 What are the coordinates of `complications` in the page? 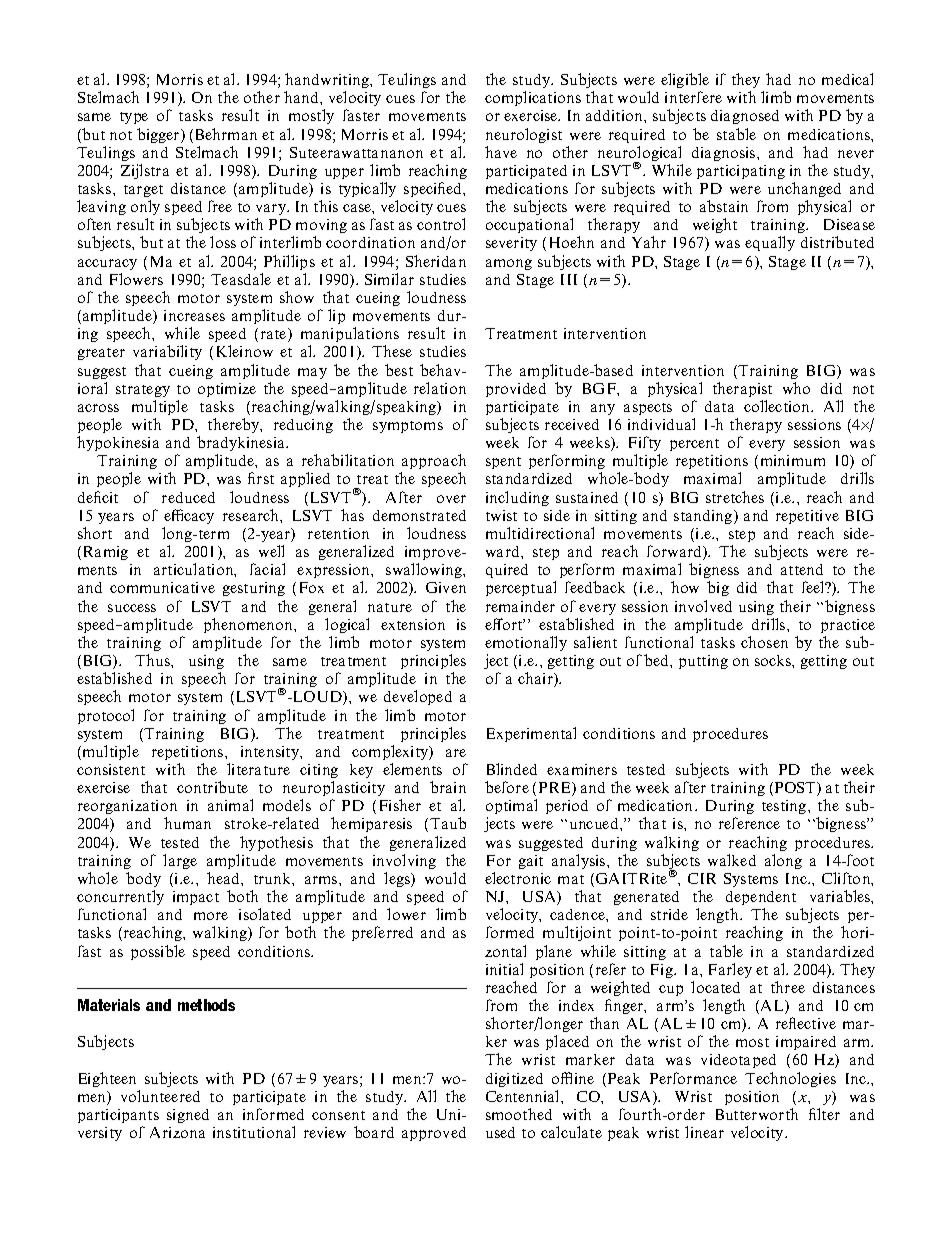 It's located at (533, 98).
